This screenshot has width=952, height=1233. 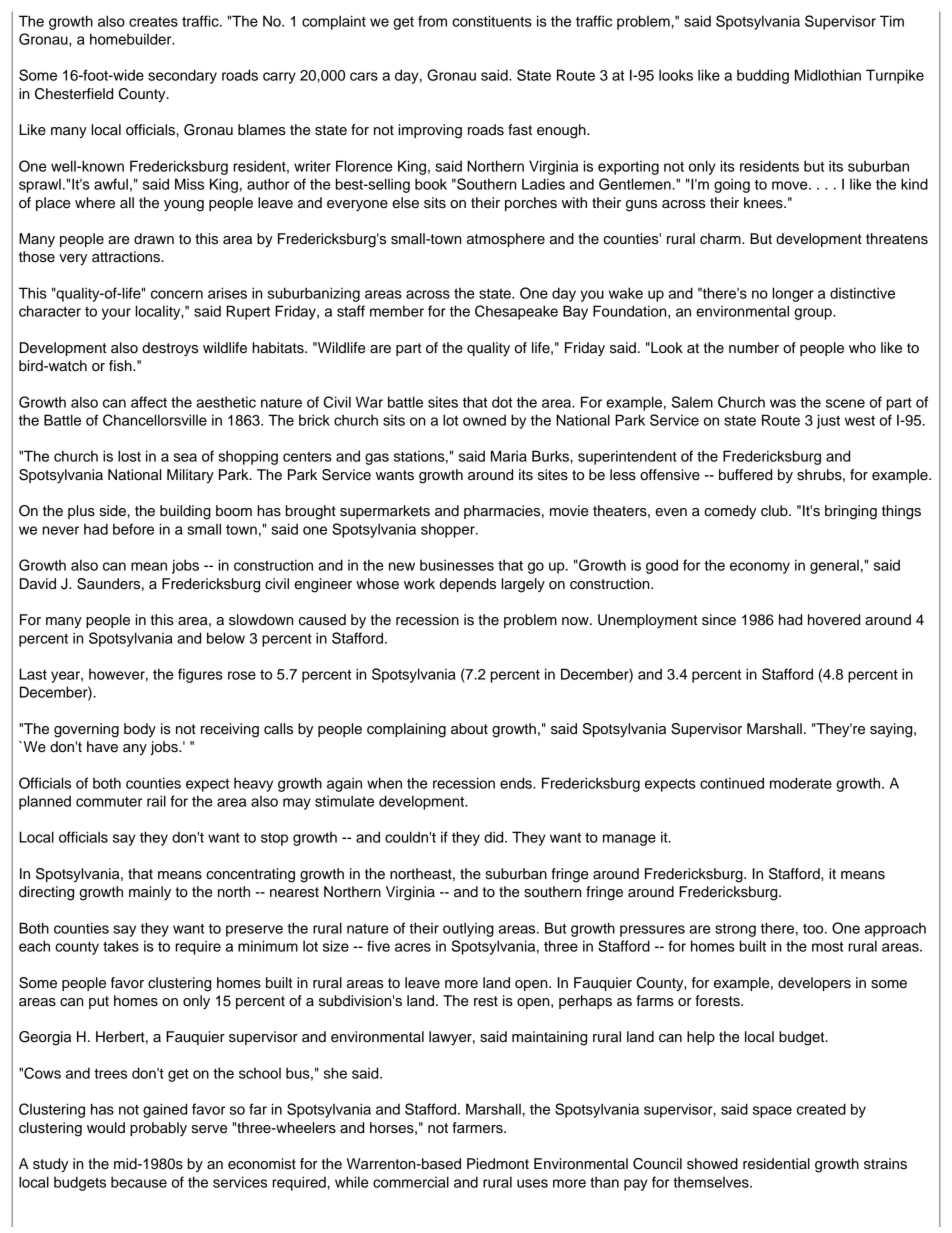 I want to click on creates, so click(x=153, y=22).
